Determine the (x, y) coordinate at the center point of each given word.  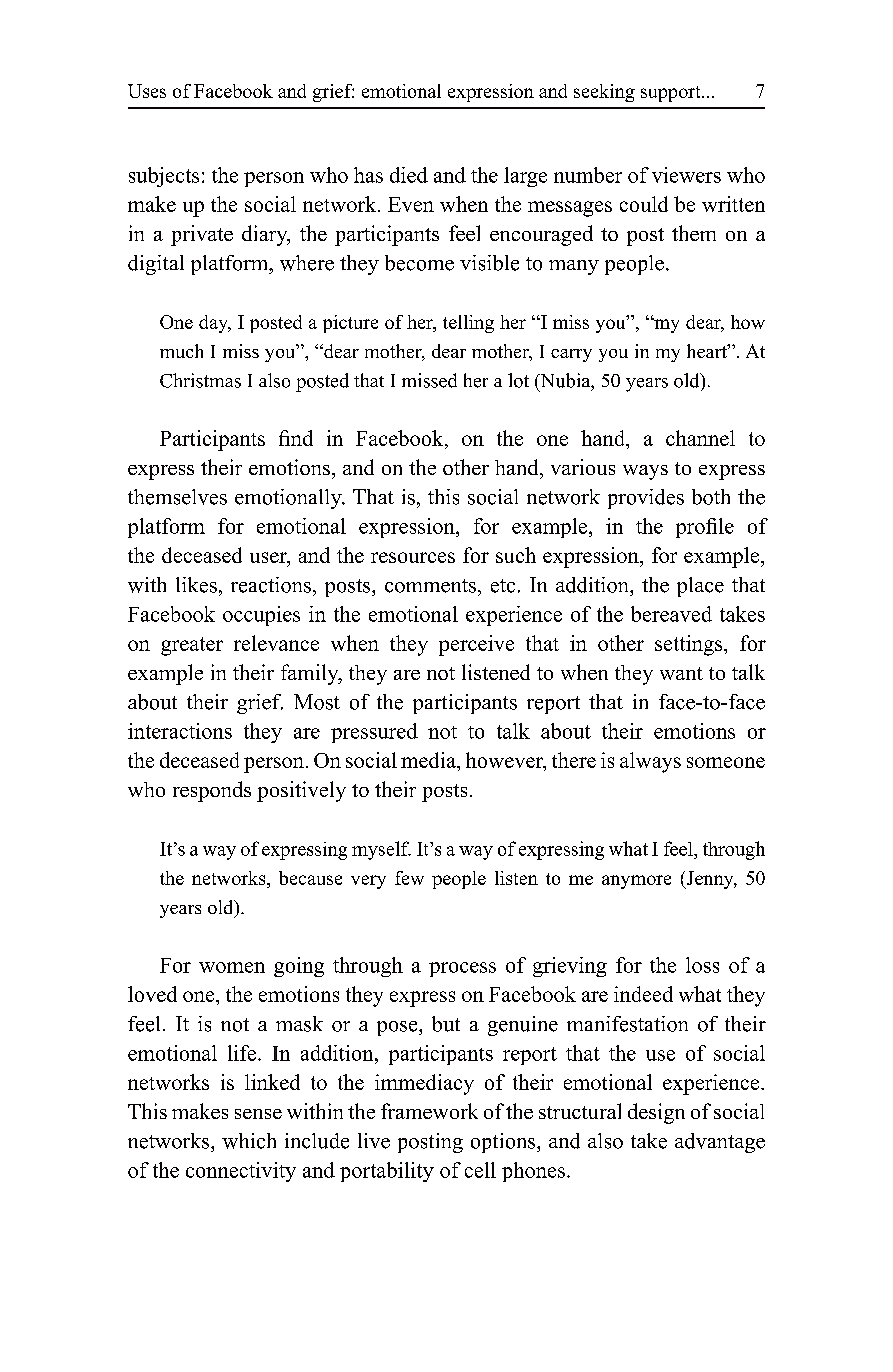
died (409, 175)
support (672, 94)
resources (413, 557)
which (249, 1141)
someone (726, 762)
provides (646, 499)
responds (212, 791)
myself (381, 850)
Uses (147, 91)
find (296, 438)
